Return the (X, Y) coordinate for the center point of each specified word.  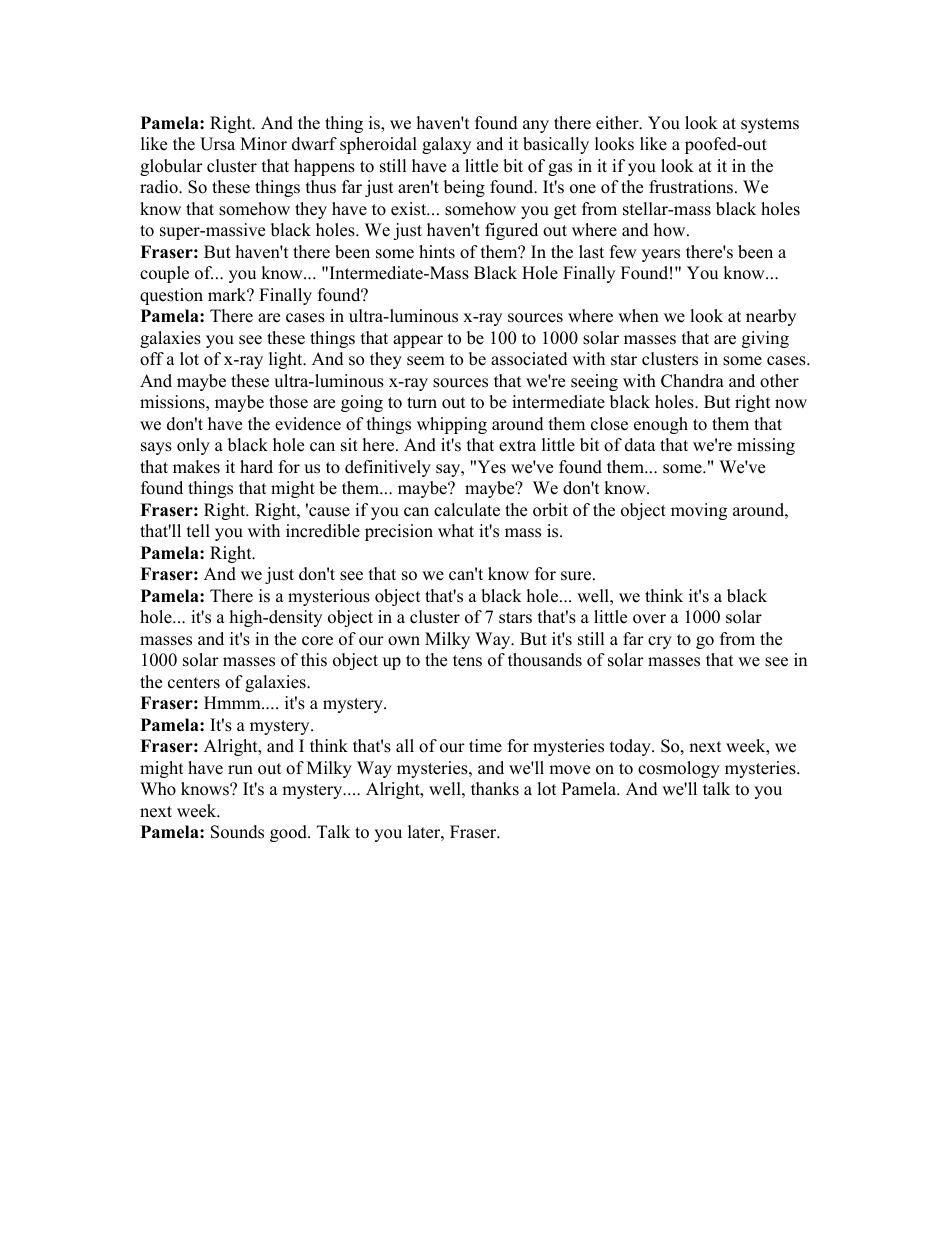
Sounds (237, 832)
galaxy (446, 145)
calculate (467, 510)
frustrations (691, 187)
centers (194, 683)
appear (418, 341)
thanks (495, 789)
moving (699, 511)
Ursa (217, 144)
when (638, 316)
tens (467, 661)
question (171, 296)
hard (256, 467)
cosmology (679, 769)
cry (660, 642)
